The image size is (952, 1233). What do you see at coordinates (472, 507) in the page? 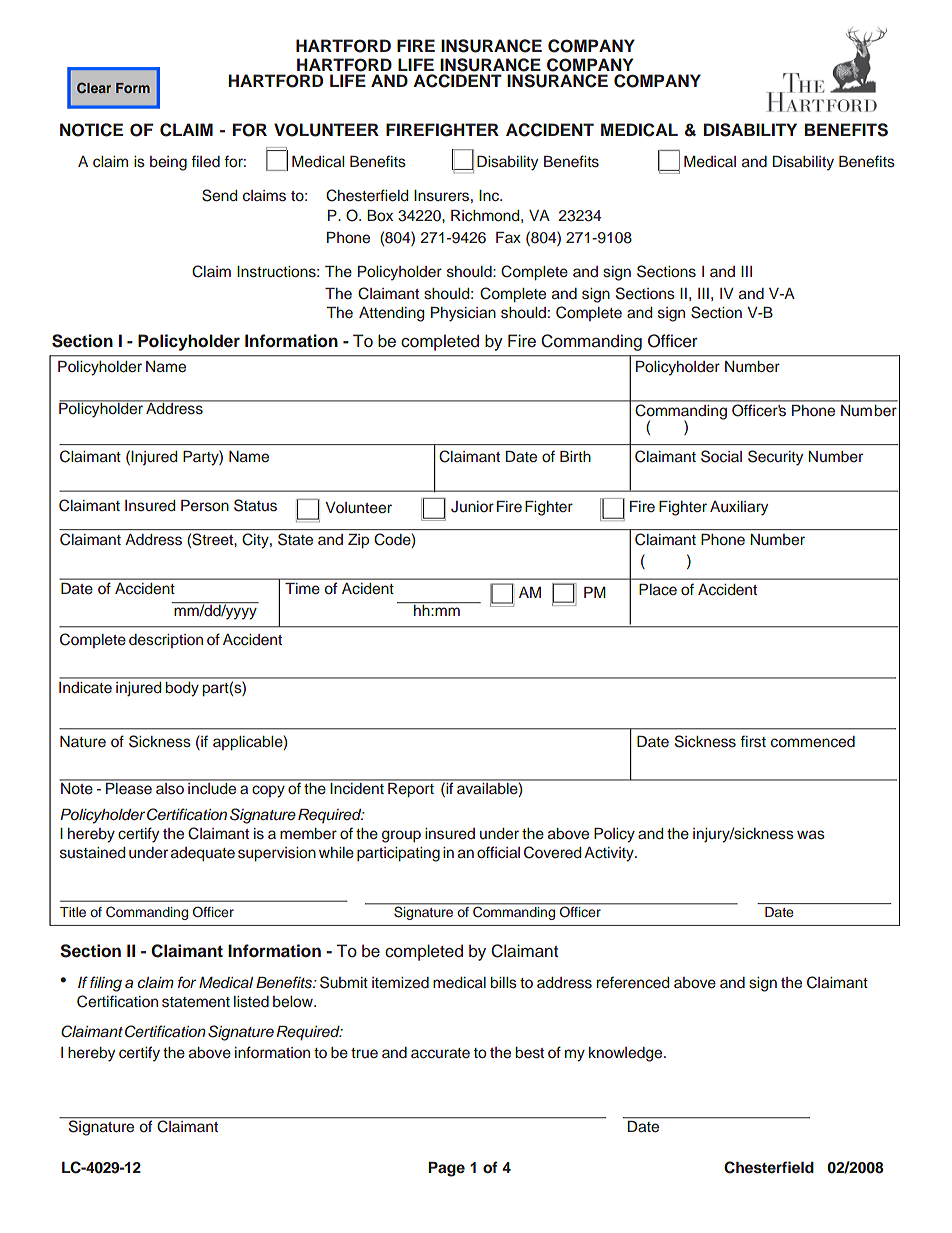
I see `Junior` at bounding box center [472, 507].
